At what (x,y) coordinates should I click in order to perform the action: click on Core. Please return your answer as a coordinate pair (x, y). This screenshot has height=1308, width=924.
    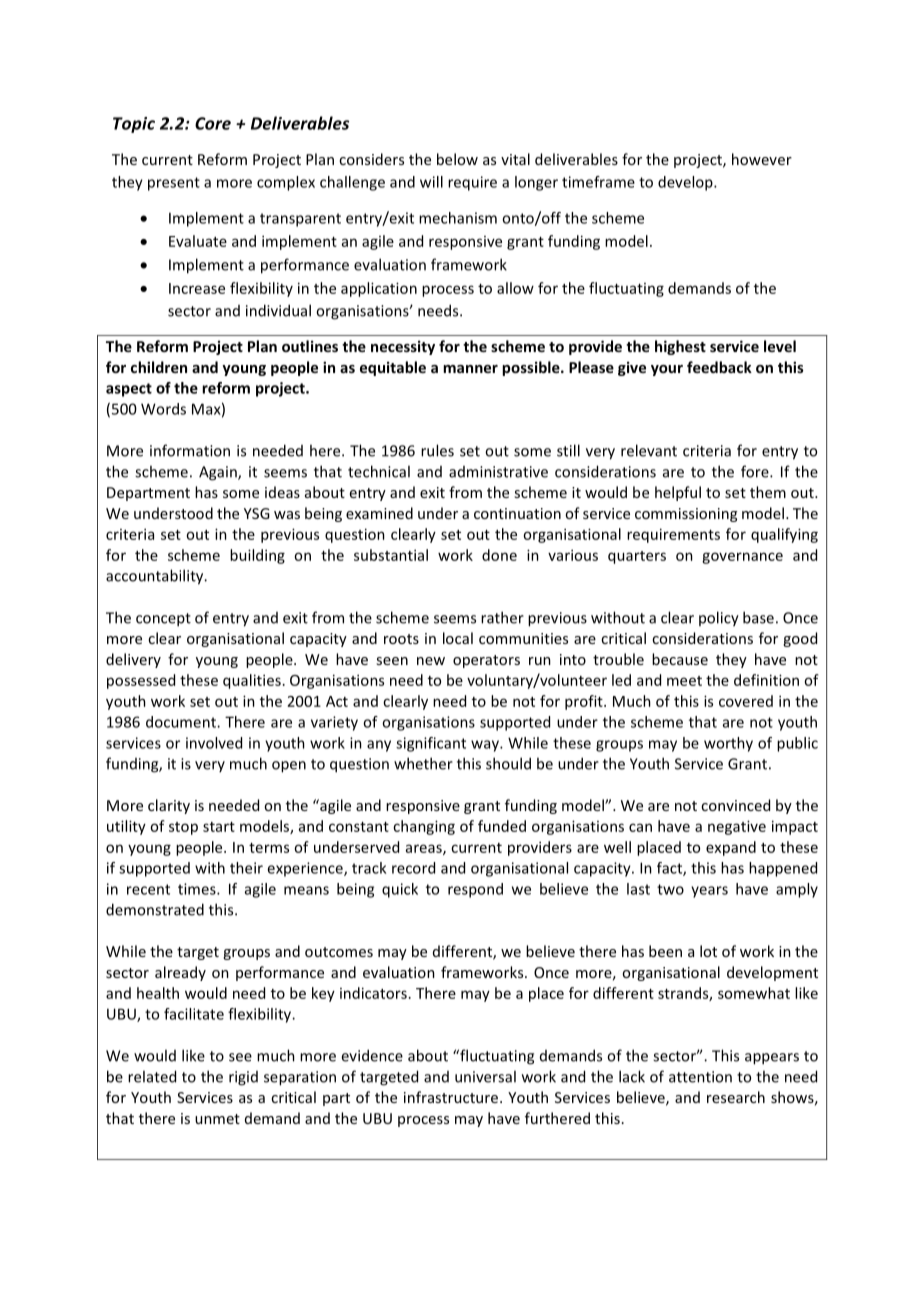
    Looking at the image, I should click on (213, 123).
